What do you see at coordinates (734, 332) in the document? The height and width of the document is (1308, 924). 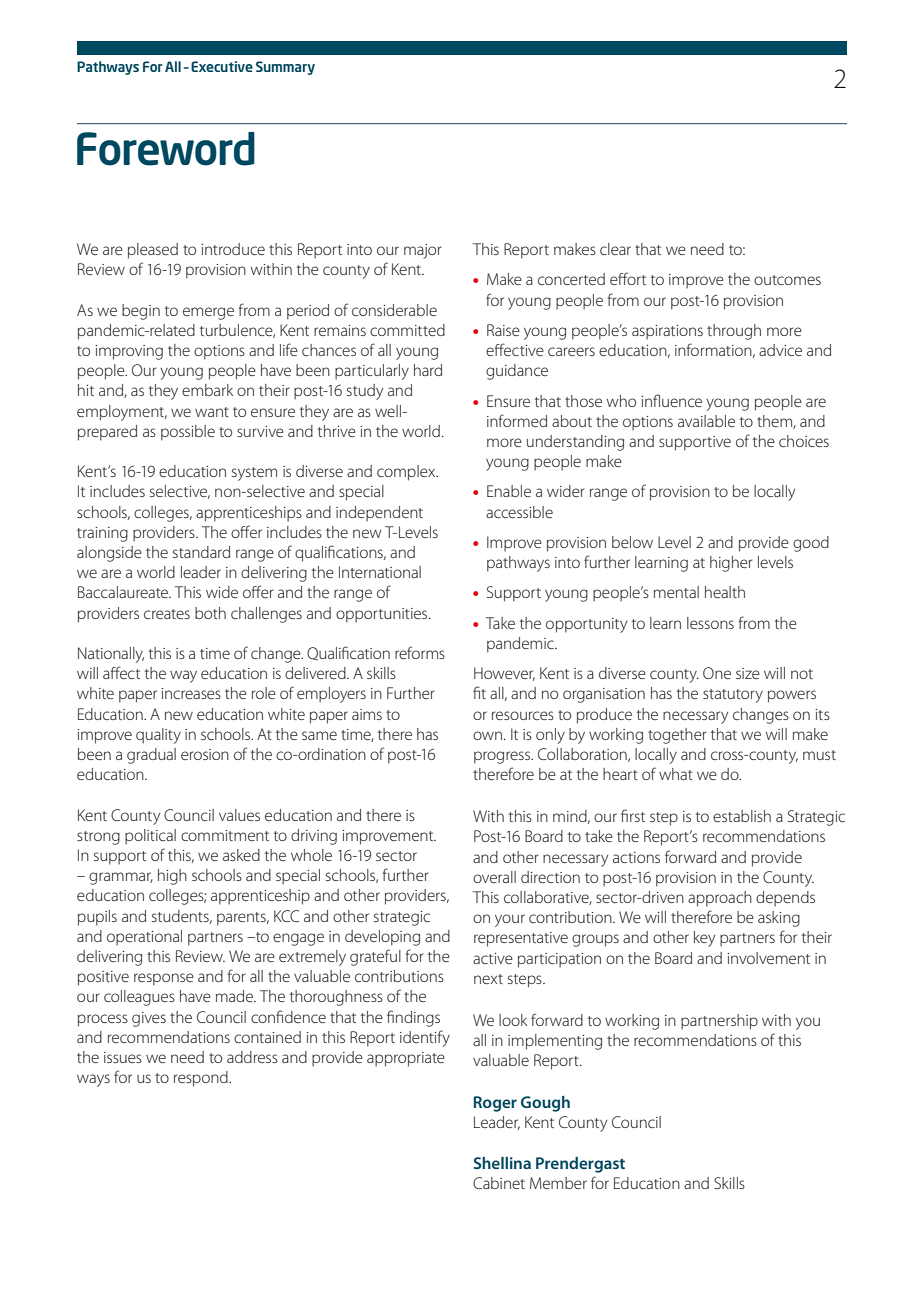 I see `through` at bounding box center [734, 332].
